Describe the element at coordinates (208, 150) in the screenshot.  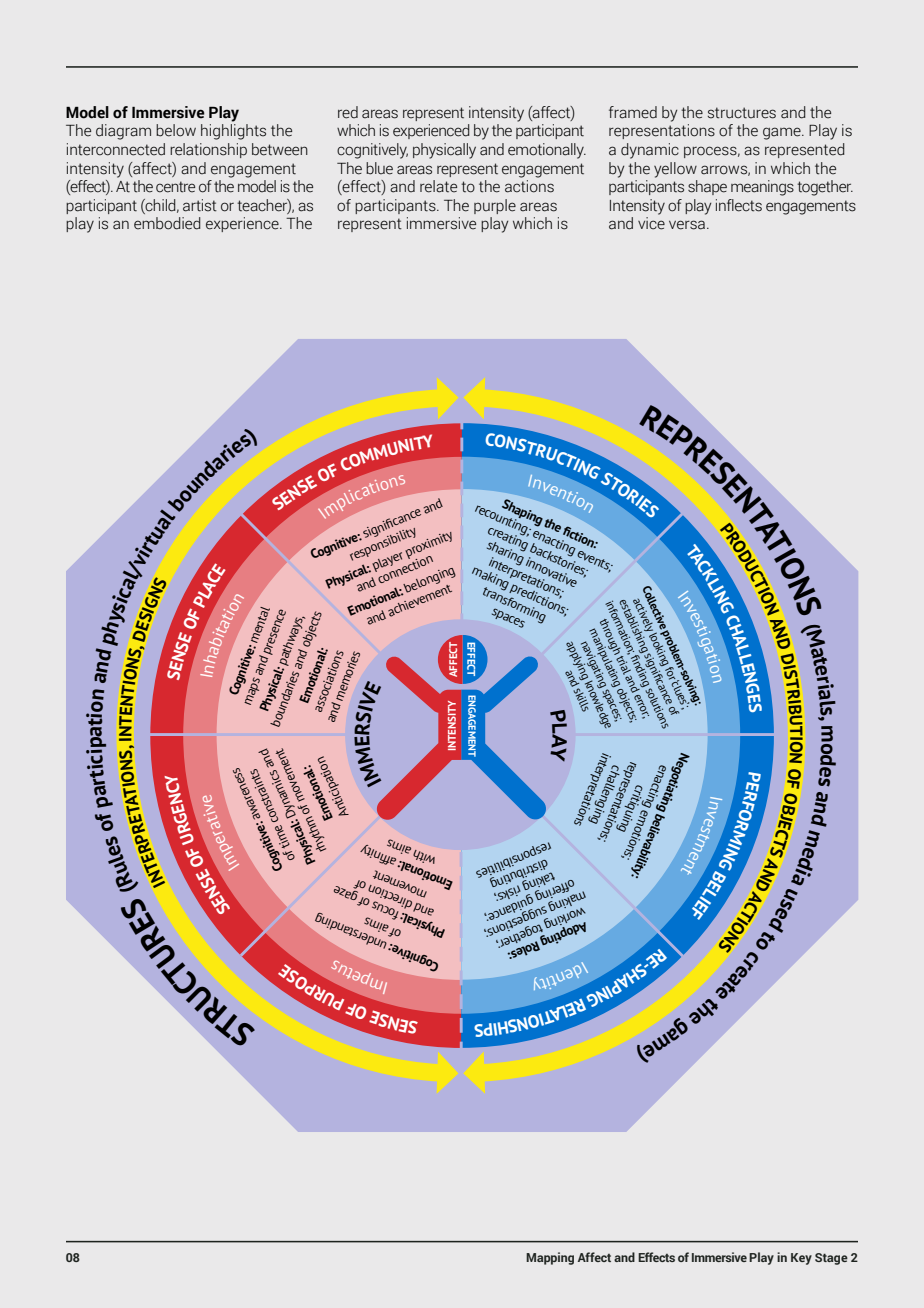
I see `relationship` at that location.
